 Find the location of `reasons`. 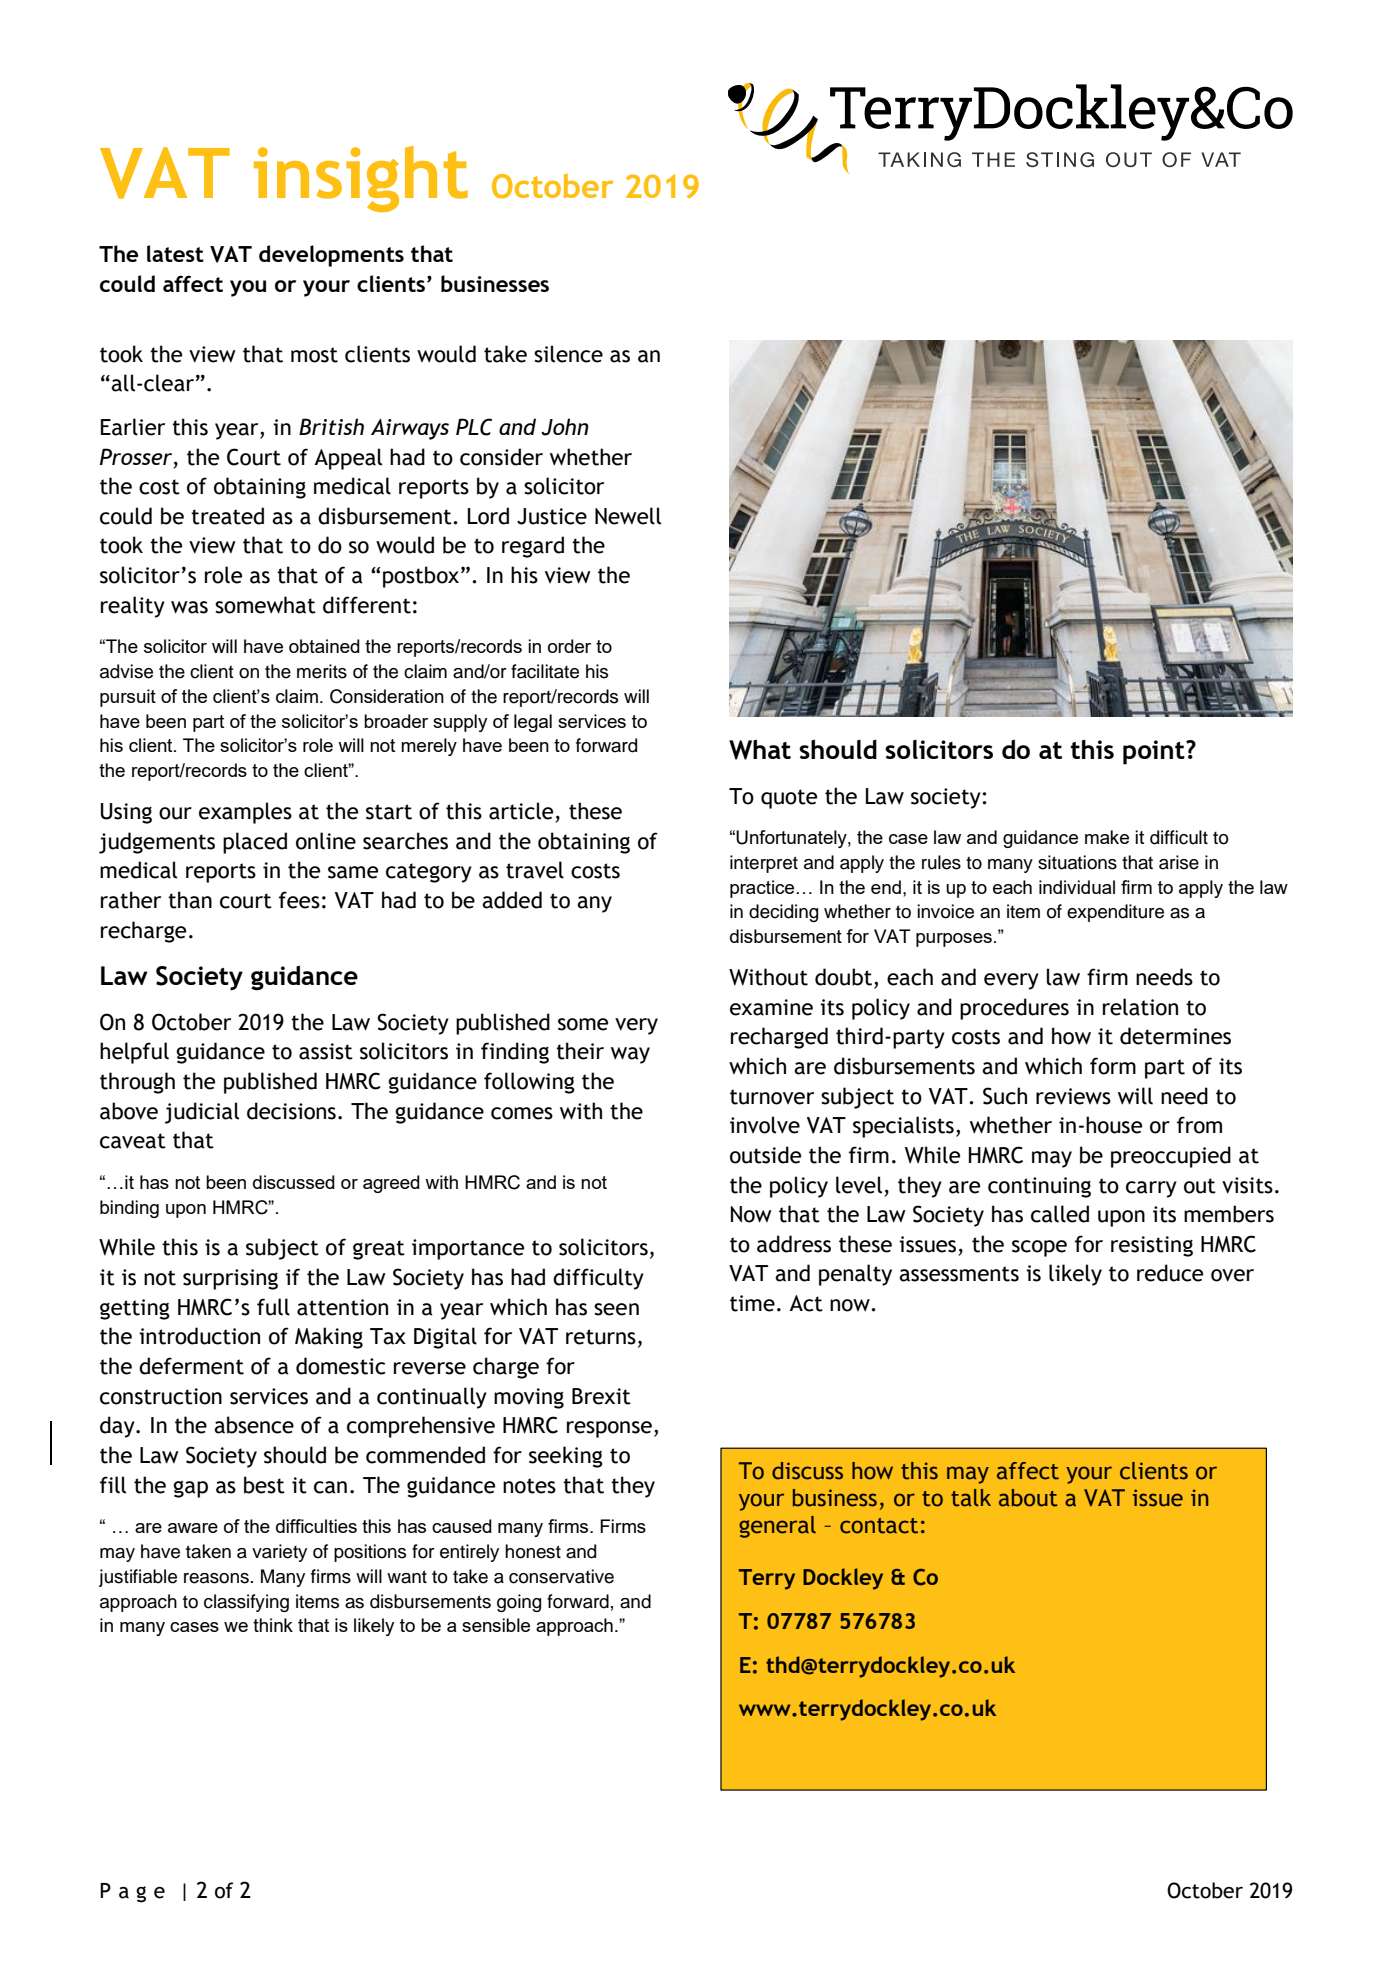

reasons is located at coordinates (216, 1578).
